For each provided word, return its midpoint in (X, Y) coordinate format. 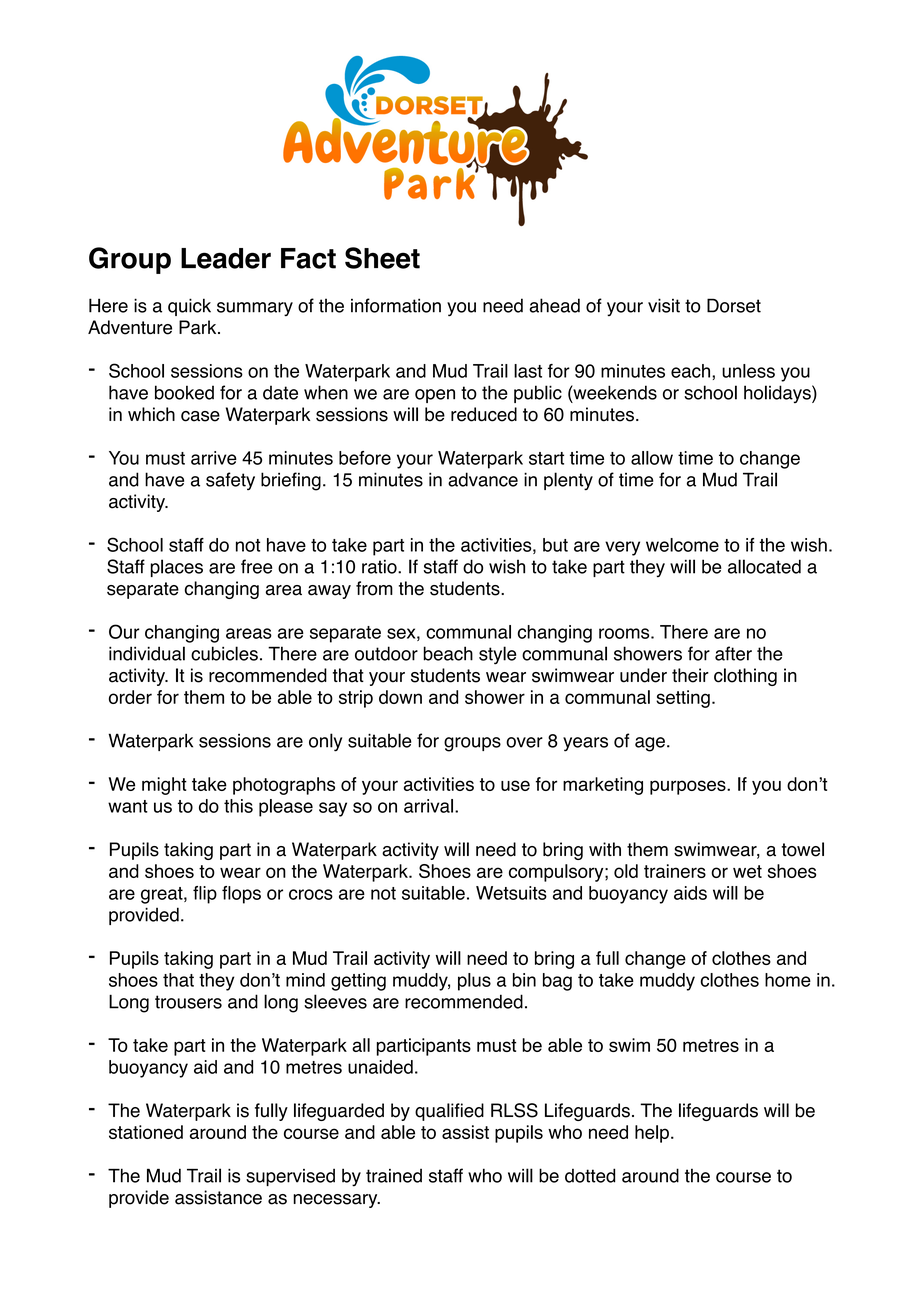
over (524, 742)
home (788, 980)
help (652, 1134)
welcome (682, 545)
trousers (188, 1002)
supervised (290, 1177)
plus (474, 982)
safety (230, 481)
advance (483, 479)
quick (189, 307)
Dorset (734, 305)
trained (394, 1176)
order (130, 697)
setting (683, 699)
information (396, 305)
